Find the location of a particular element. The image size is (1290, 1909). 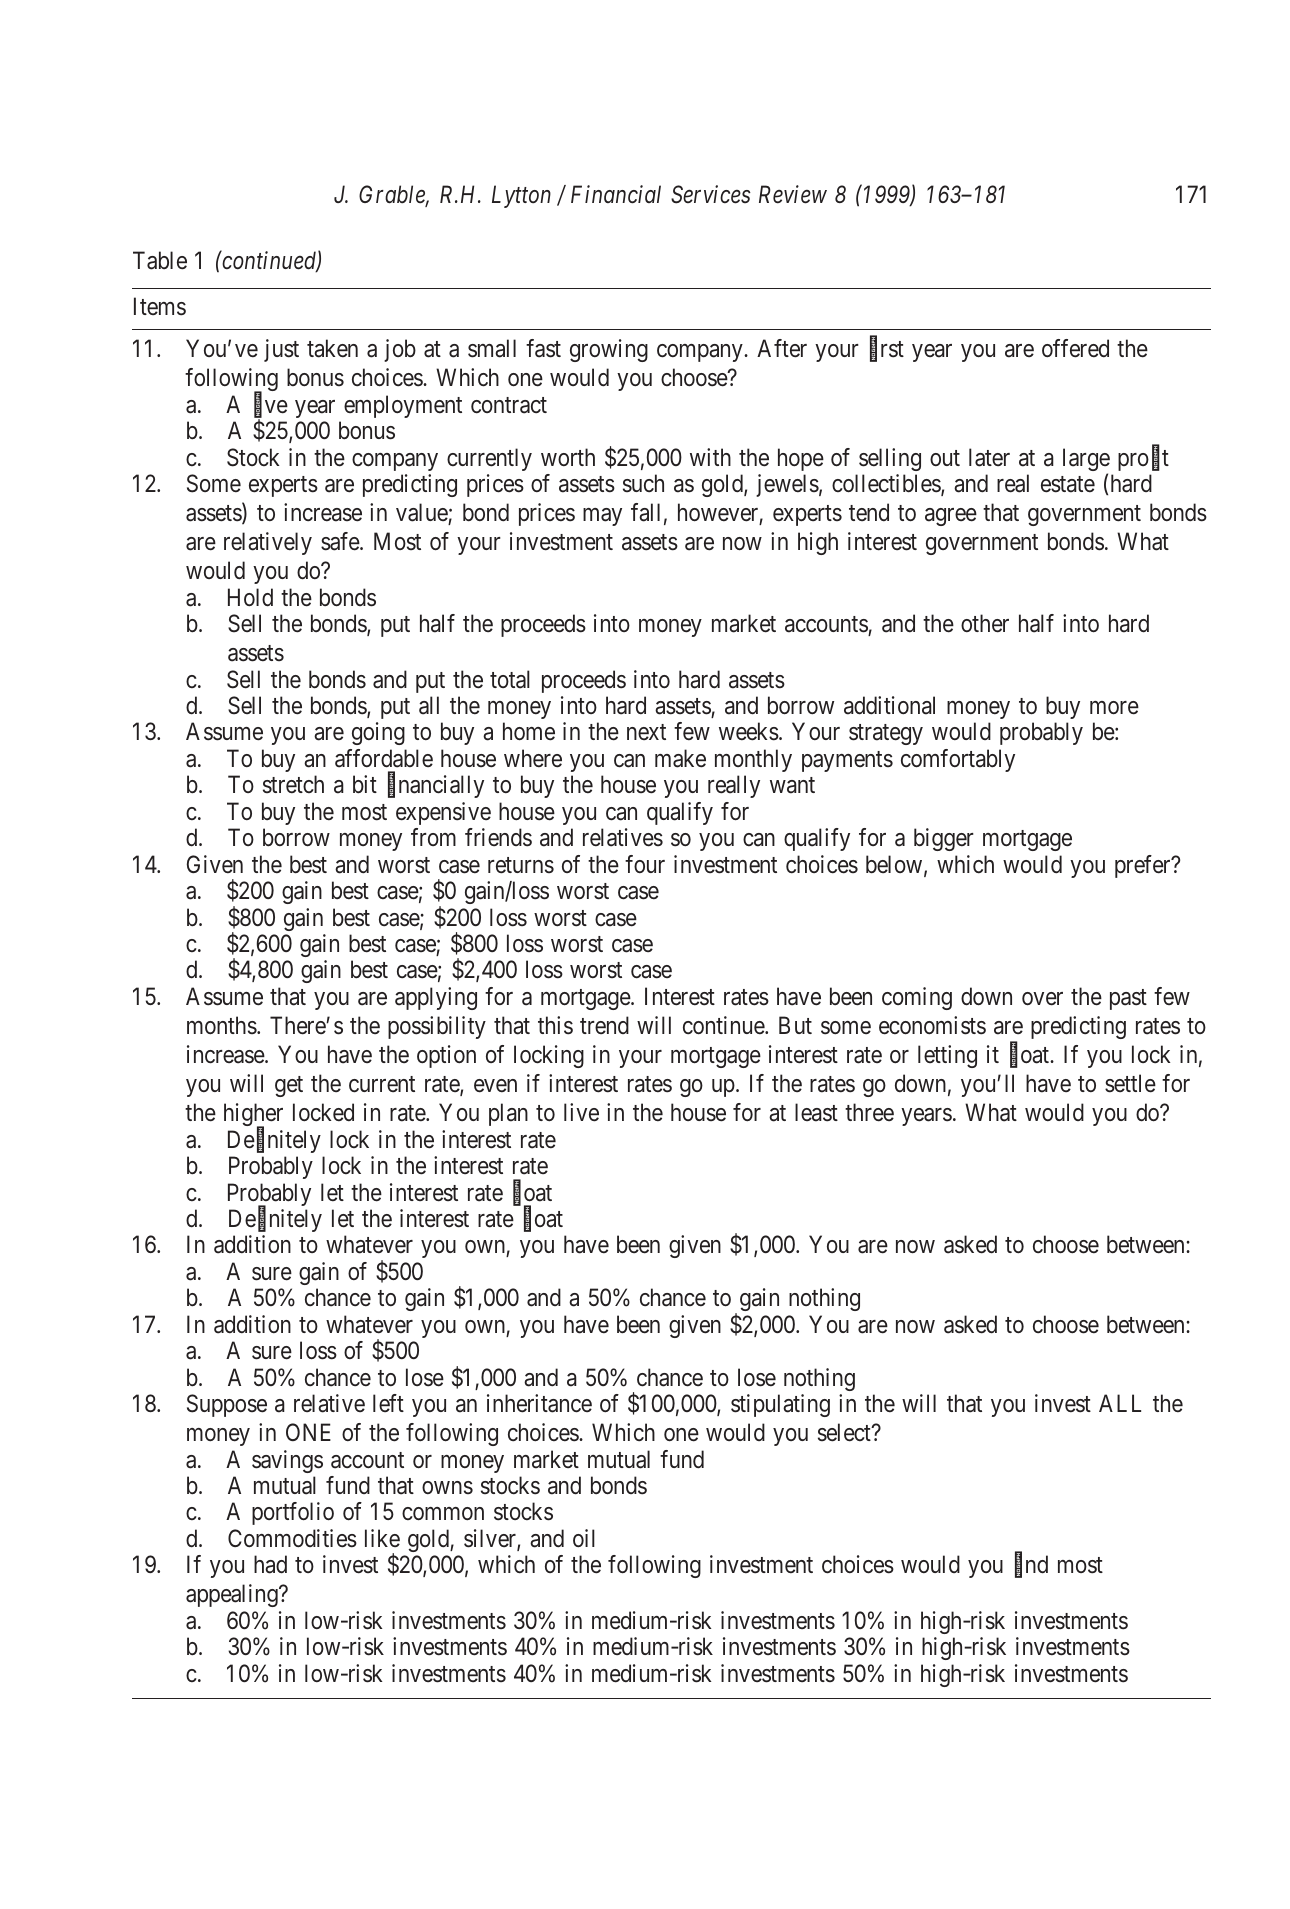

oil is located at coordinates (584, 1538).
